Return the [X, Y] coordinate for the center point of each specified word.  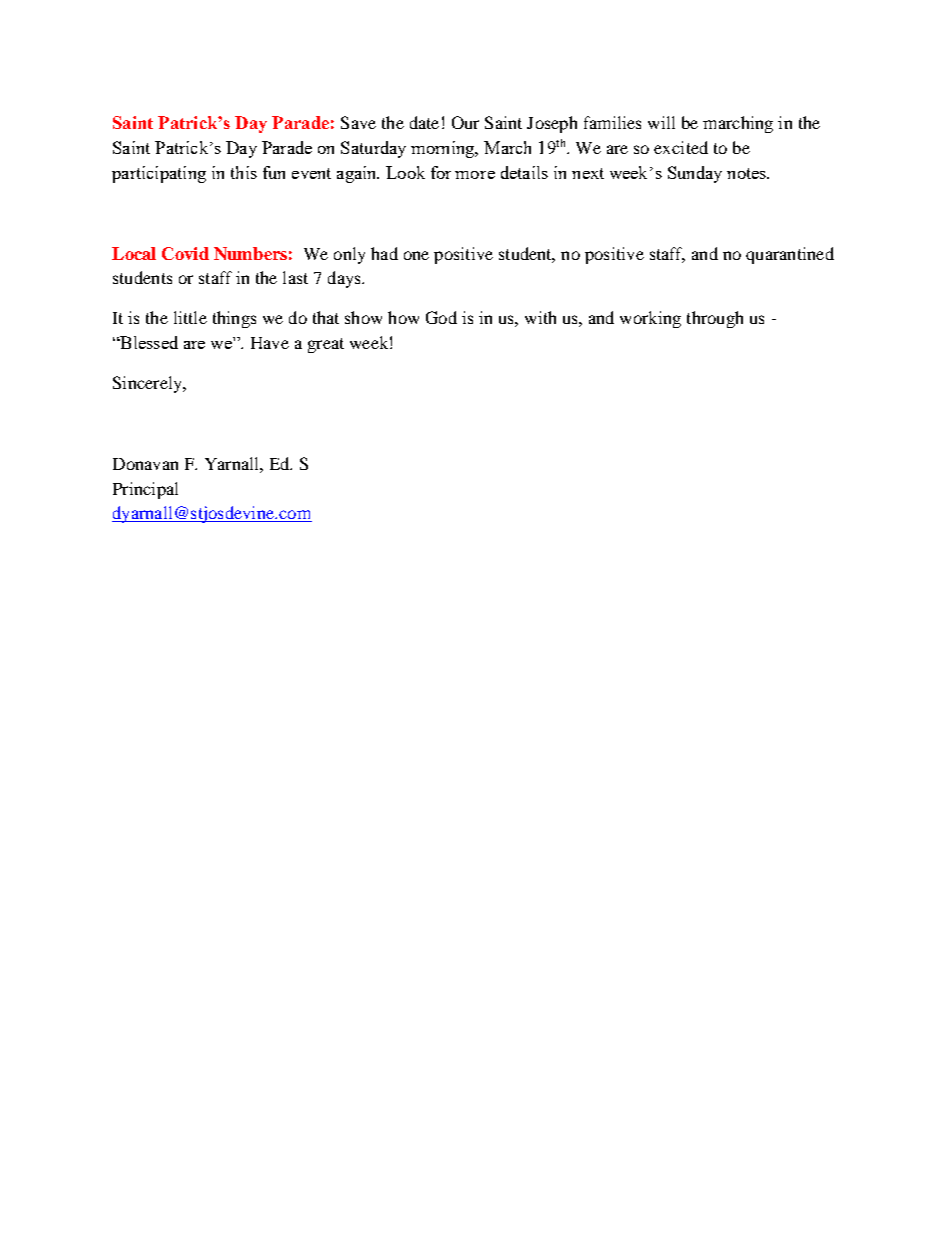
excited [681, 147]
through [715, 319]
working [650, 319]
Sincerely [148, 384]
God [441, 317]
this [244, 172]
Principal [145, 490]
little [190, 317]
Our [465, 122]
